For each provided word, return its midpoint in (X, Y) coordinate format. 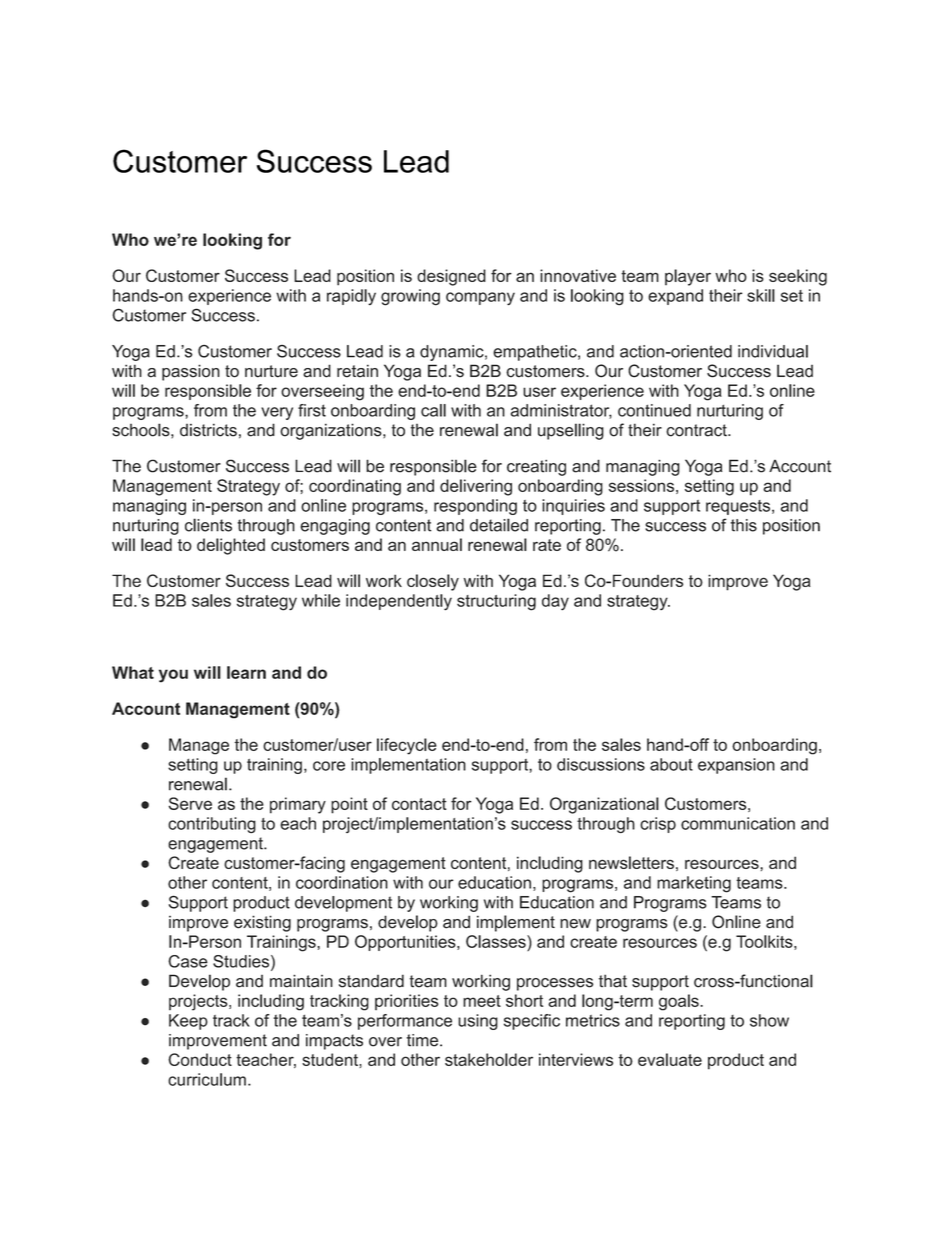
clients (208, 525)
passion (191, 372)
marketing (694, 884)
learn (246, 672)
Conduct (200, 1059)
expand (675, 297)
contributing (212, 825)
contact (419, 804)
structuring (496, 602)
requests (739, 507)
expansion (736, 766)
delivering (476, 487)
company (480, 299)
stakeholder (489, 1059)
